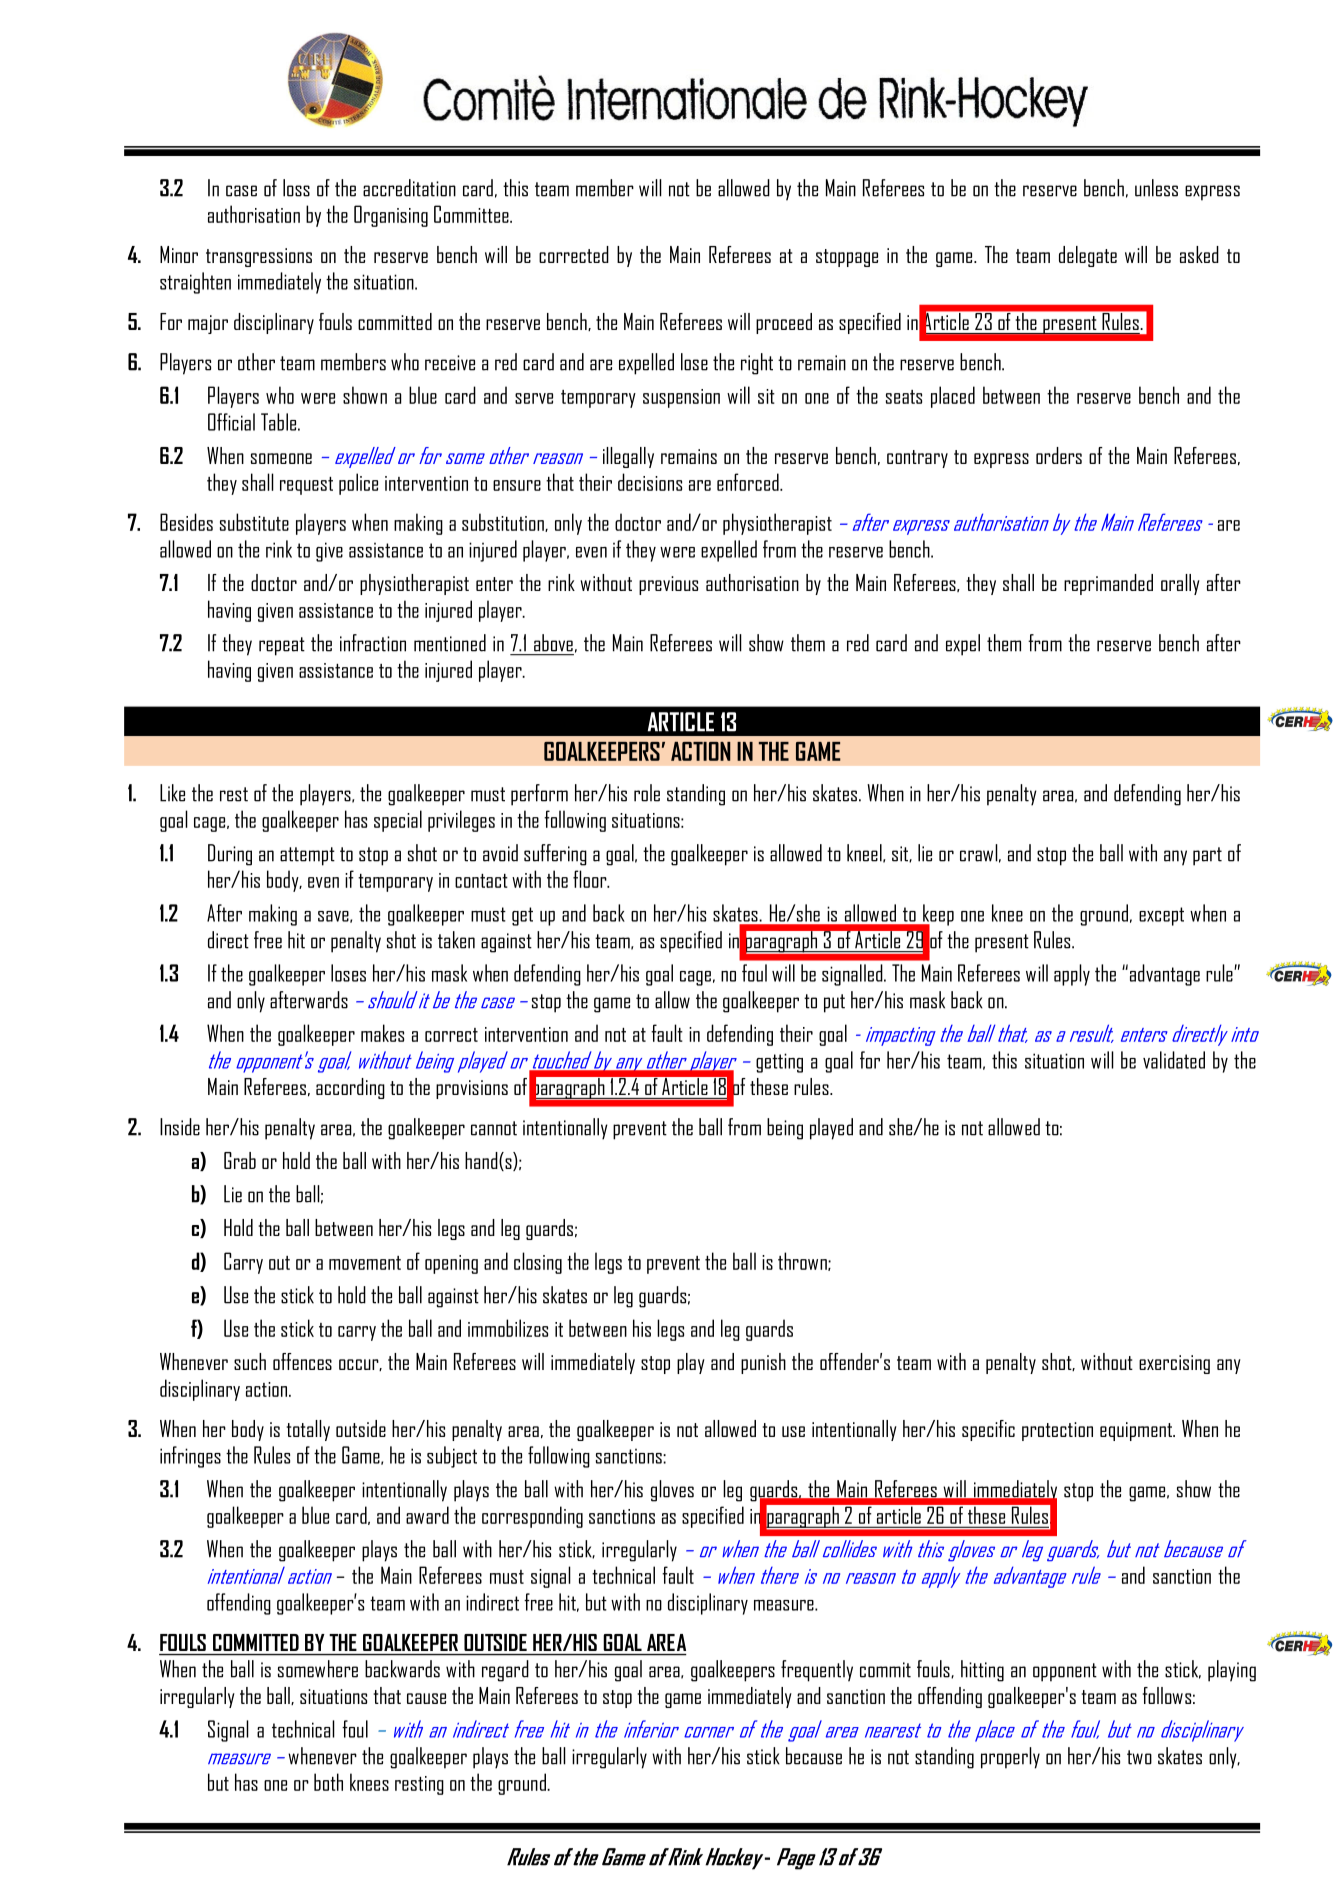  Describe the element at coordinates (282, 646) in the screenshot. I see `repeat` at that location.
